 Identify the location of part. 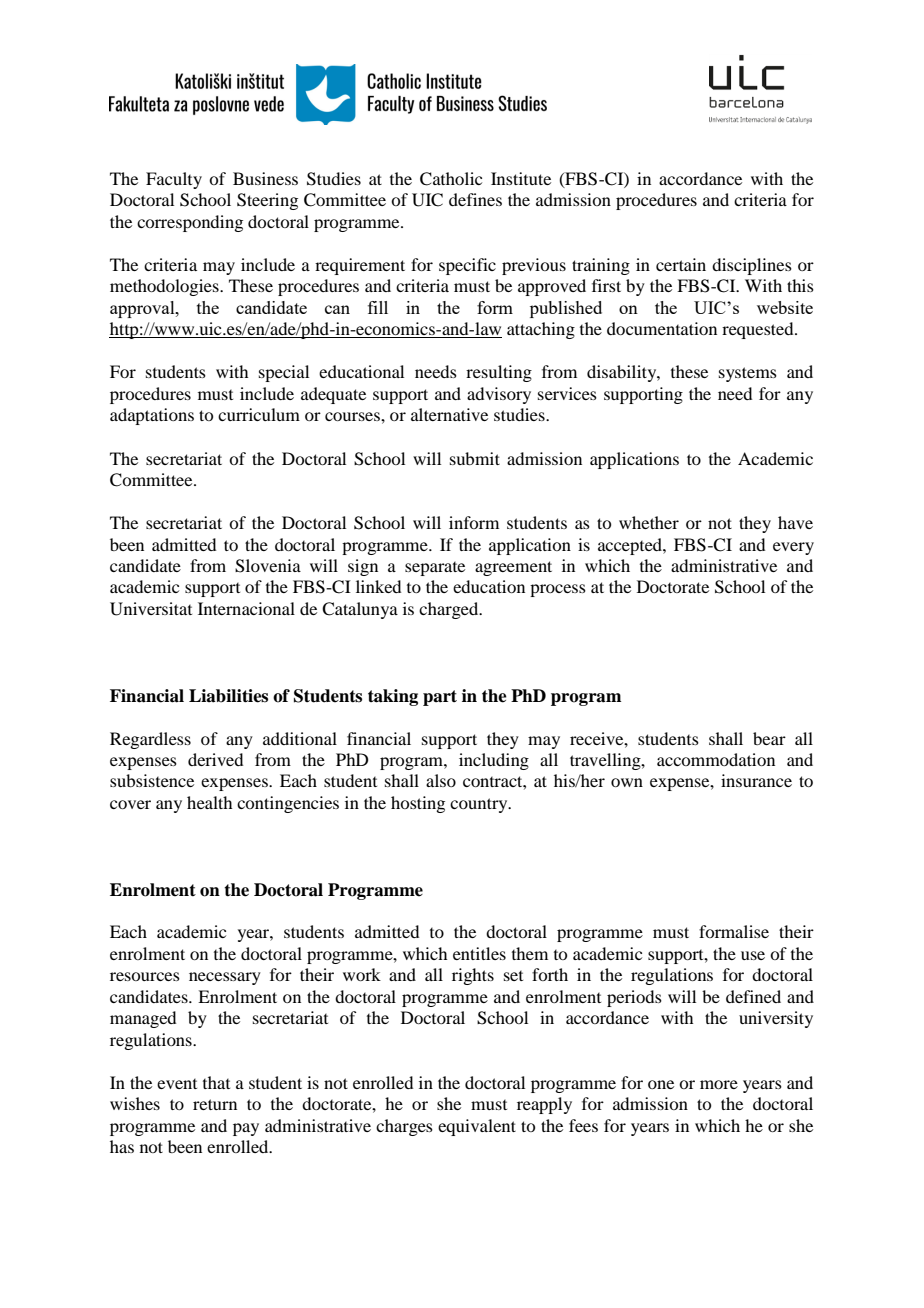
(440, 698).
